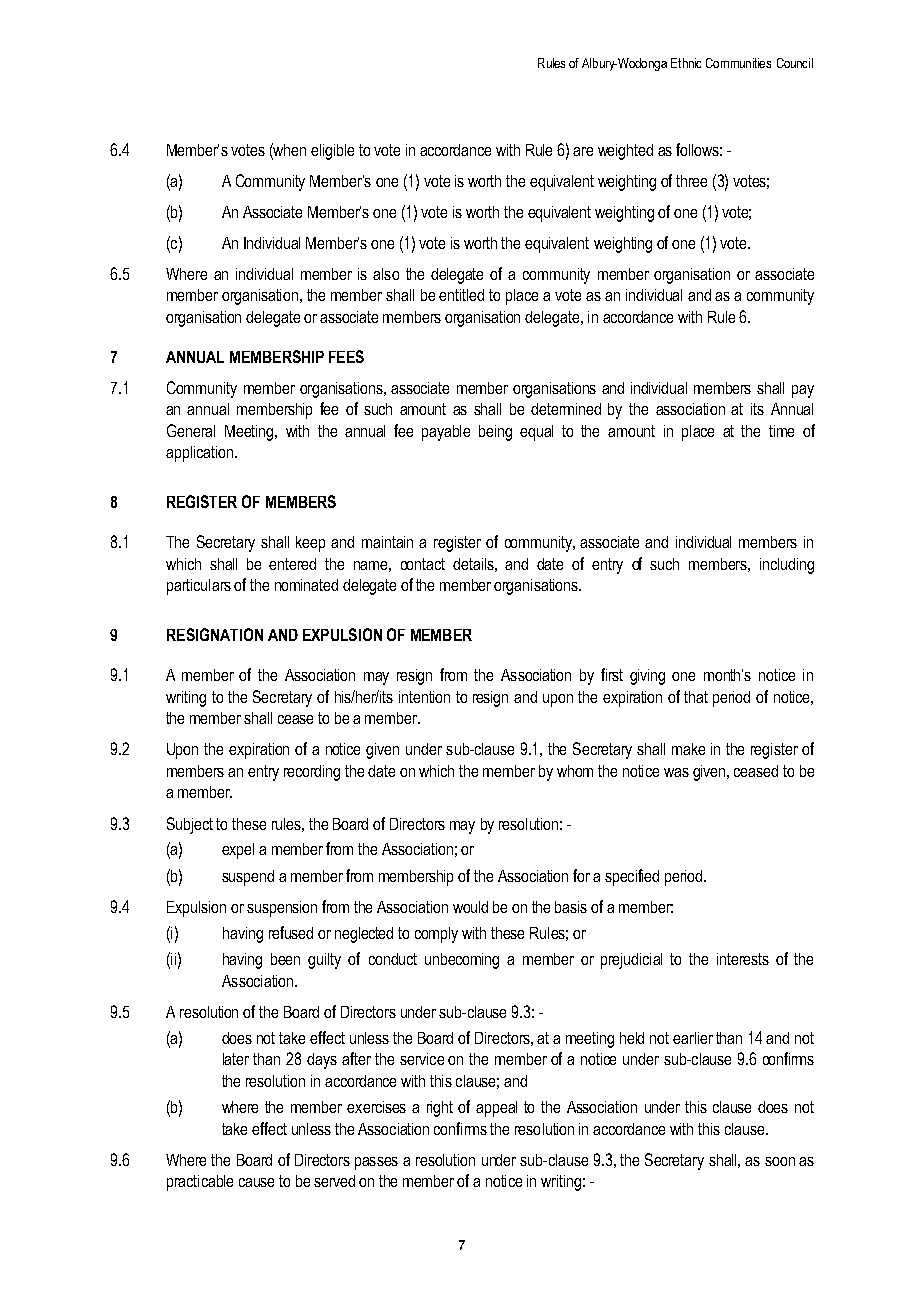  I want to click on whom, so click(575, 771).
